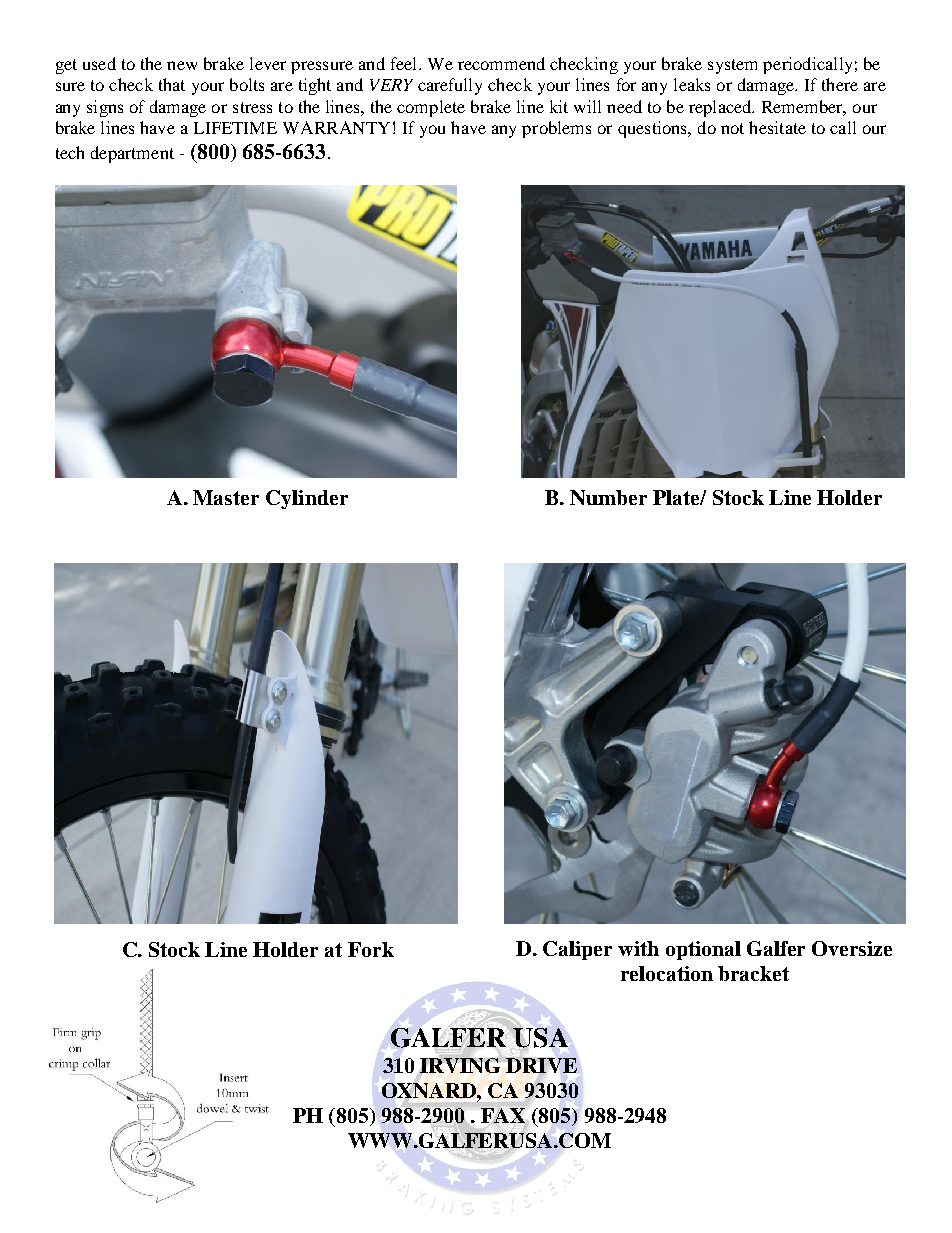  Describe the element at coordinates (852, 948) in the image. I see `Oversize` at that location.
